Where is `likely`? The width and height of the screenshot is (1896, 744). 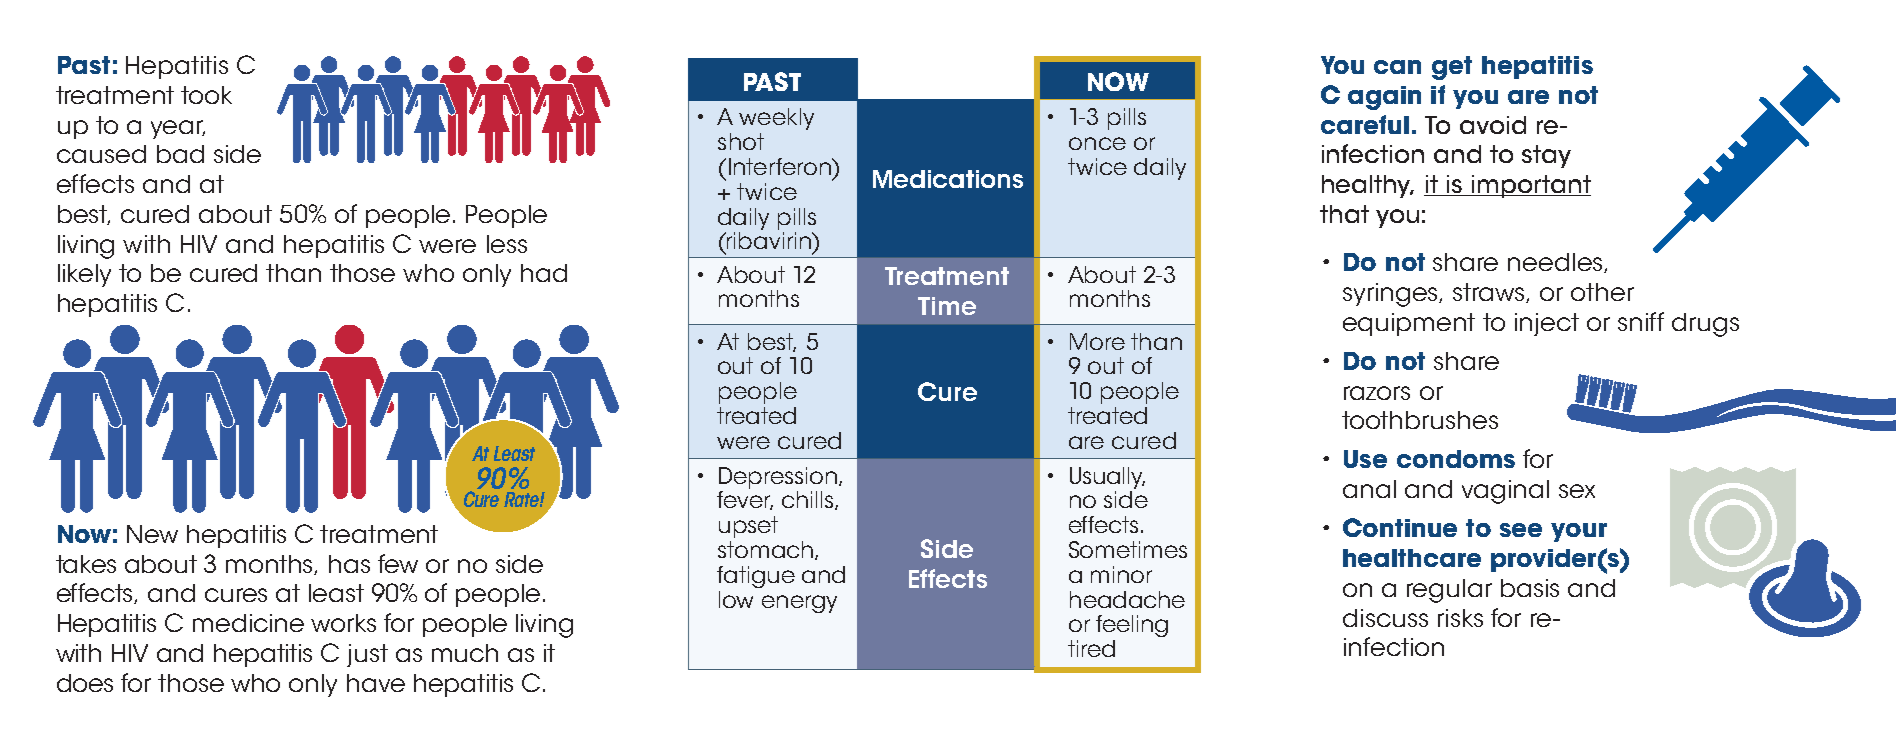
likely is located at coordinates (84, 275).
